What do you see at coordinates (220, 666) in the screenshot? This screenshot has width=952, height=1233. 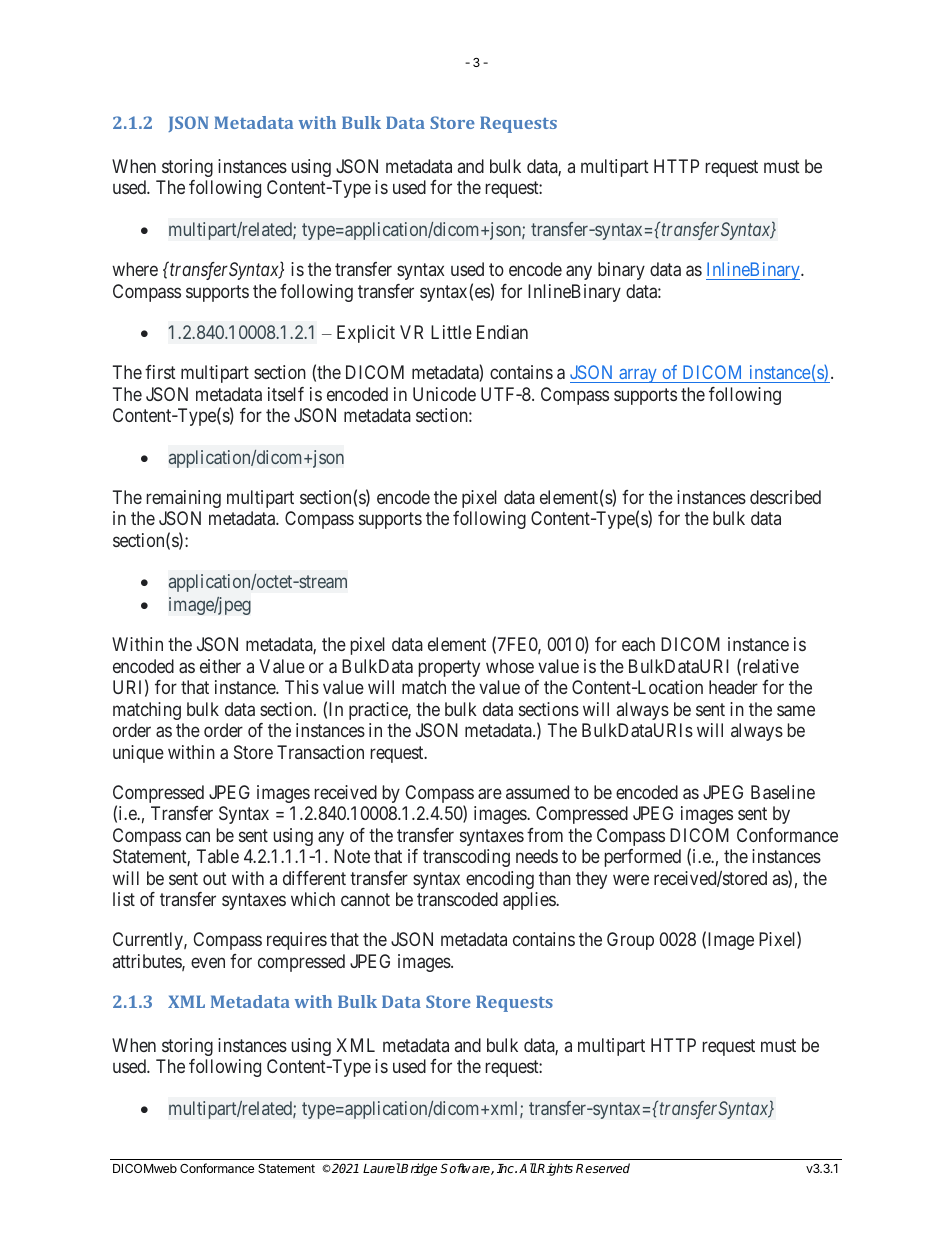 I see `either` at bounding box center [220, 666].
